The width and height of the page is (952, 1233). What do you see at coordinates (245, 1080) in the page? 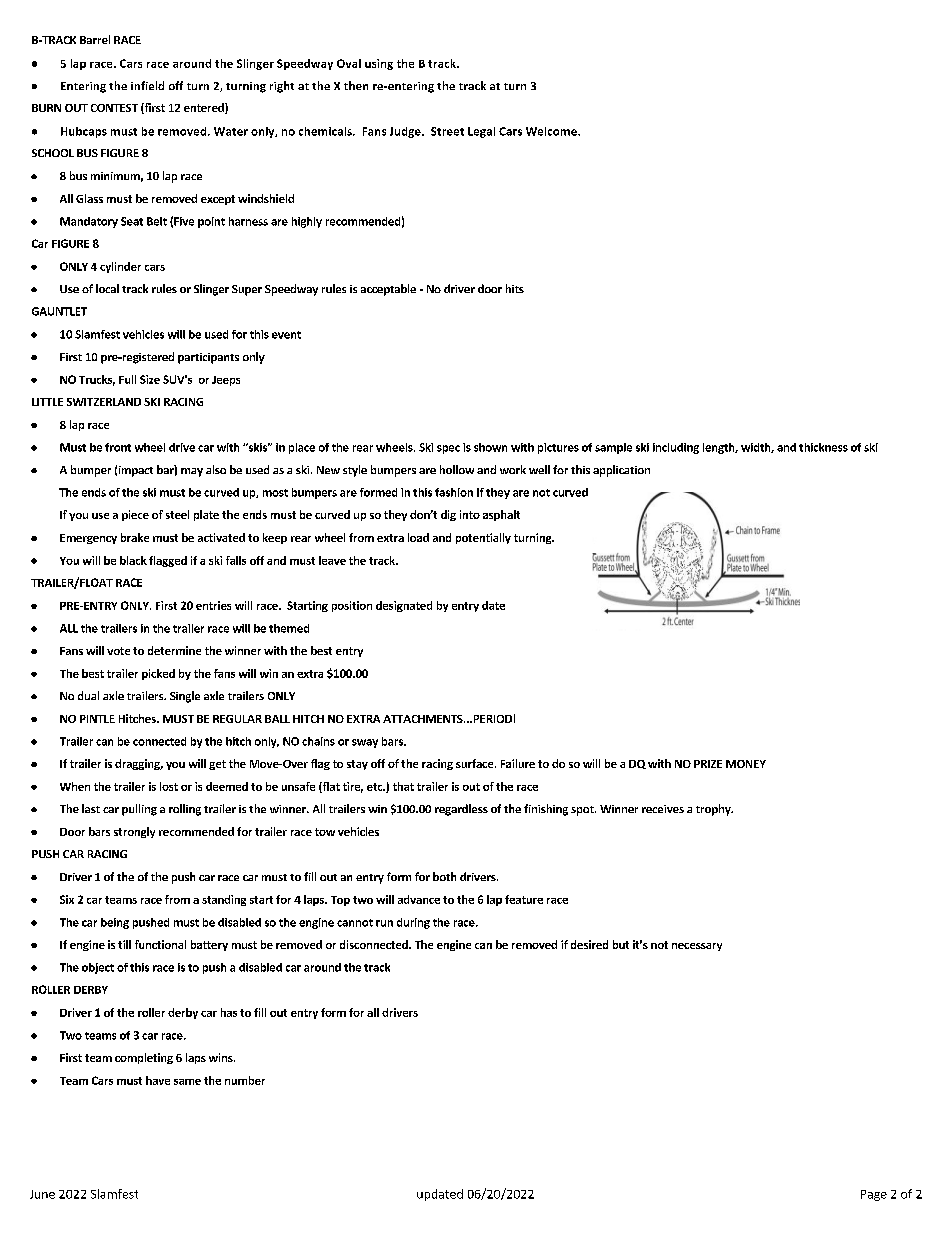
I see `number` at bounding box center [245, 1080].
